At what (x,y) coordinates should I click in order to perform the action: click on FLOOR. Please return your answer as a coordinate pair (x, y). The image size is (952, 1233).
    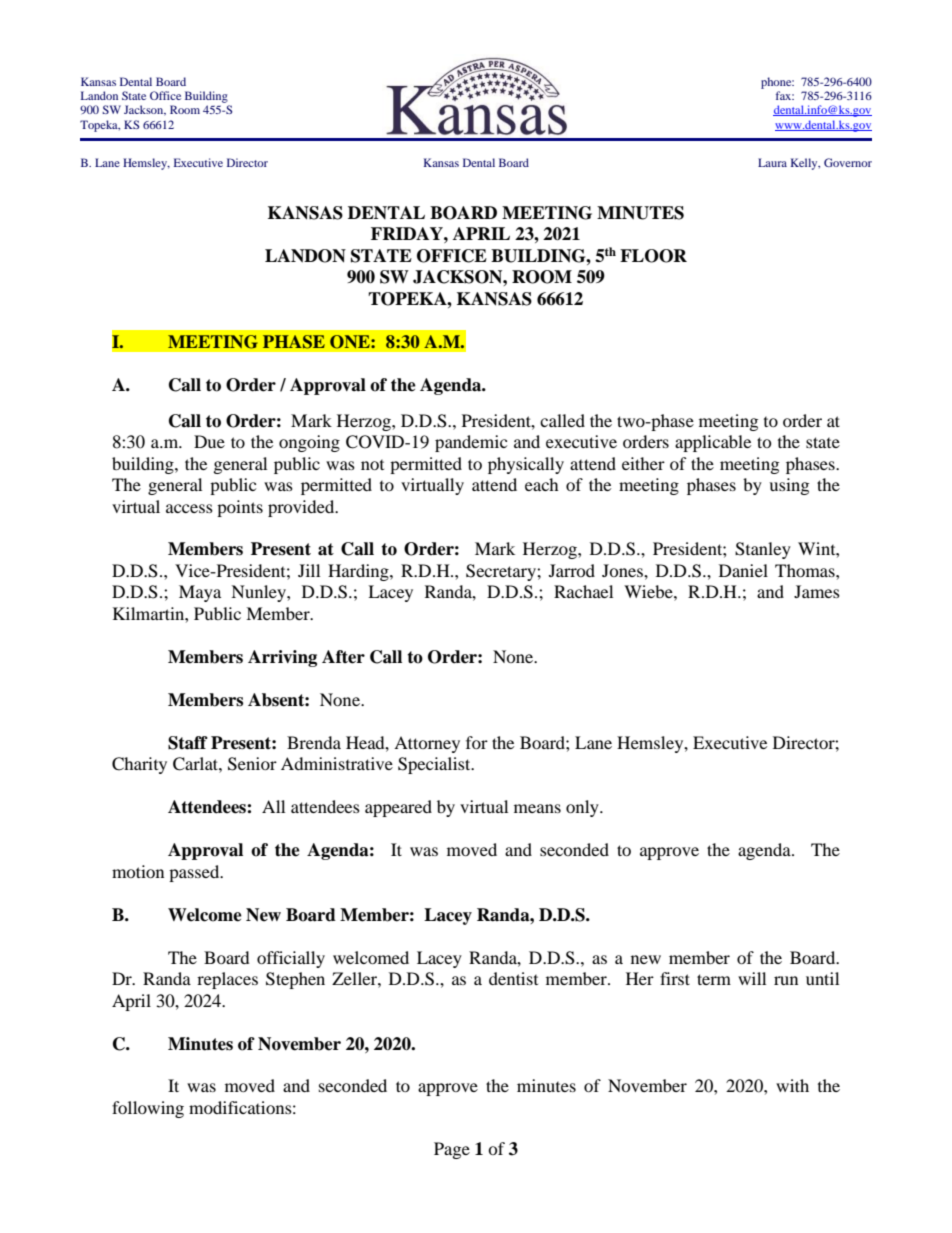
    Looking at the image, I should click on (653, 256).
